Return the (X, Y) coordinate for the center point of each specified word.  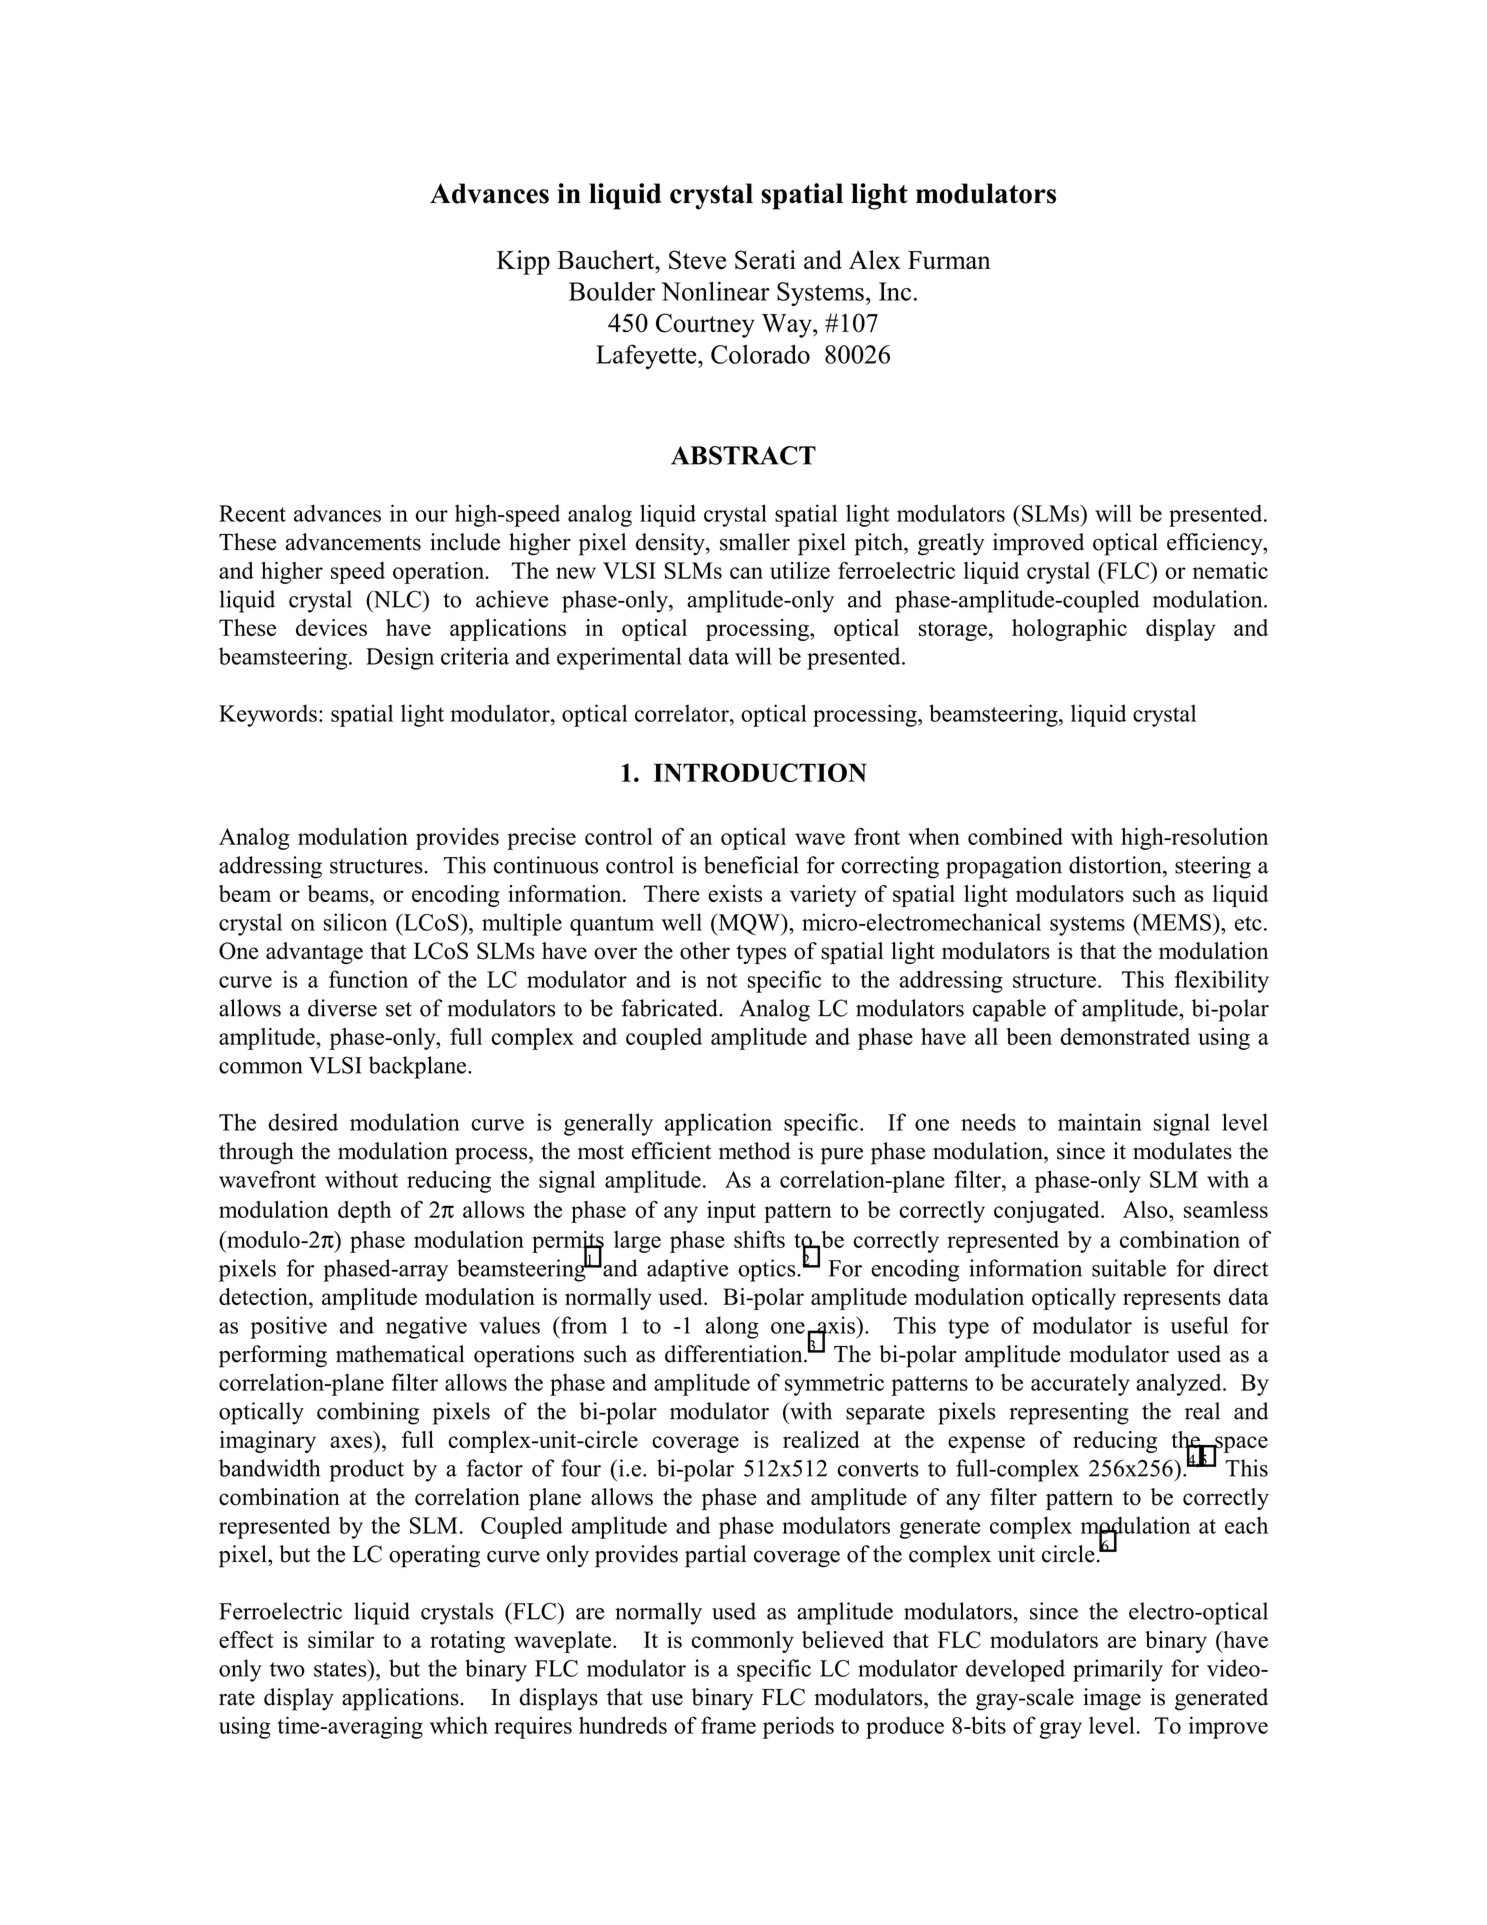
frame (728, 1725)
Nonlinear (715, 291)
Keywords (268, 715)
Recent (252, 513)
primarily (1118, 1670)
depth (364, 1212)
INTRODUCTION (760, 772)
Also (1146, 1209)
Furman (949, 260)
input (731, 1212)
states (341, 1668)
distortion (1116, 865)
